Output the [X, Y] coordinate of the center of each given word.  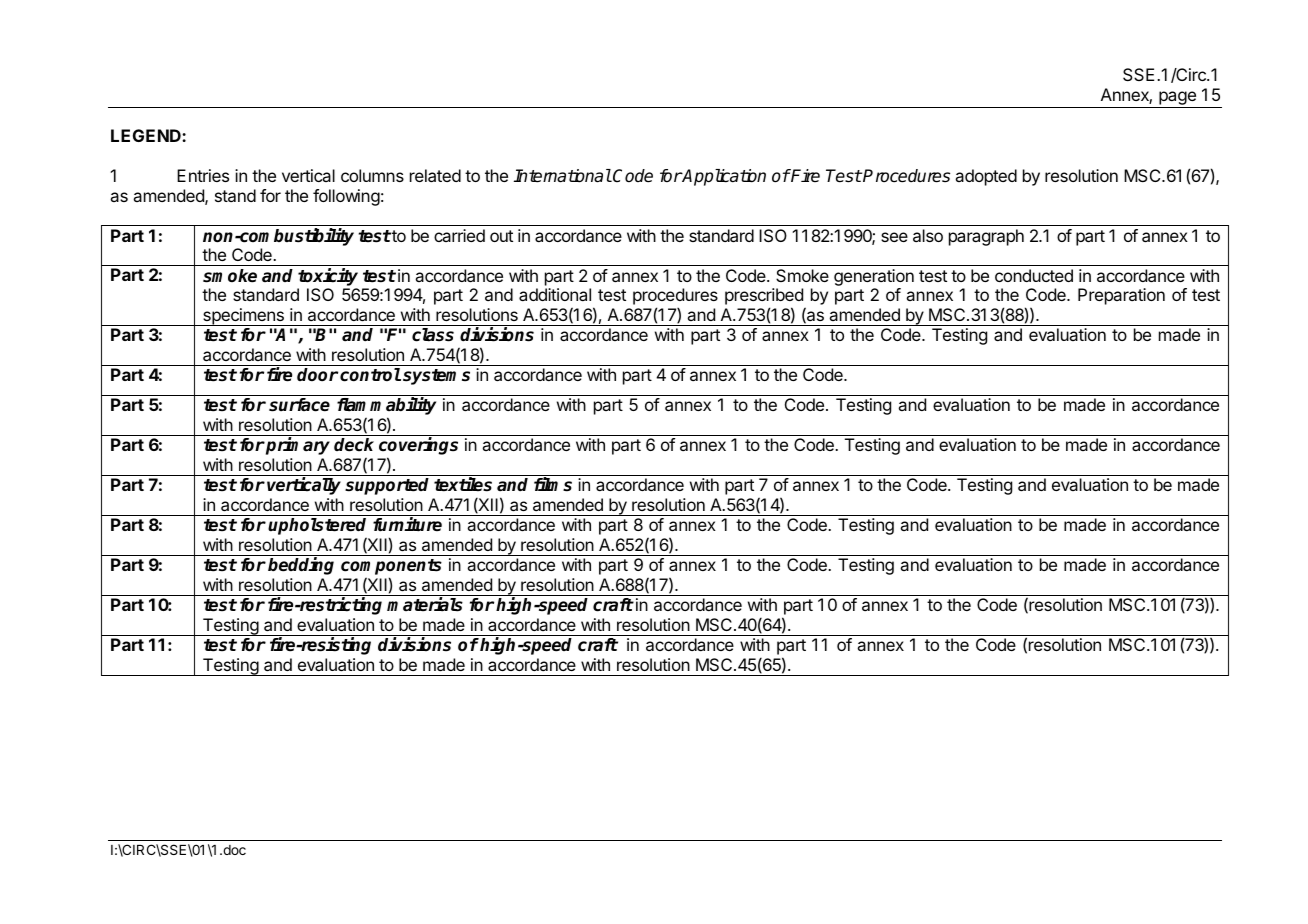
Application [723, 177]
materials [425, 604]
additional [555, 294]
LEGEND [147, 135]
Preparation [1121, 296]
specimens [243, 317]
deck [354, 445]
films [553, 484]
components [391, 568]
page [1177, 99]
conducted [1034, 275]
